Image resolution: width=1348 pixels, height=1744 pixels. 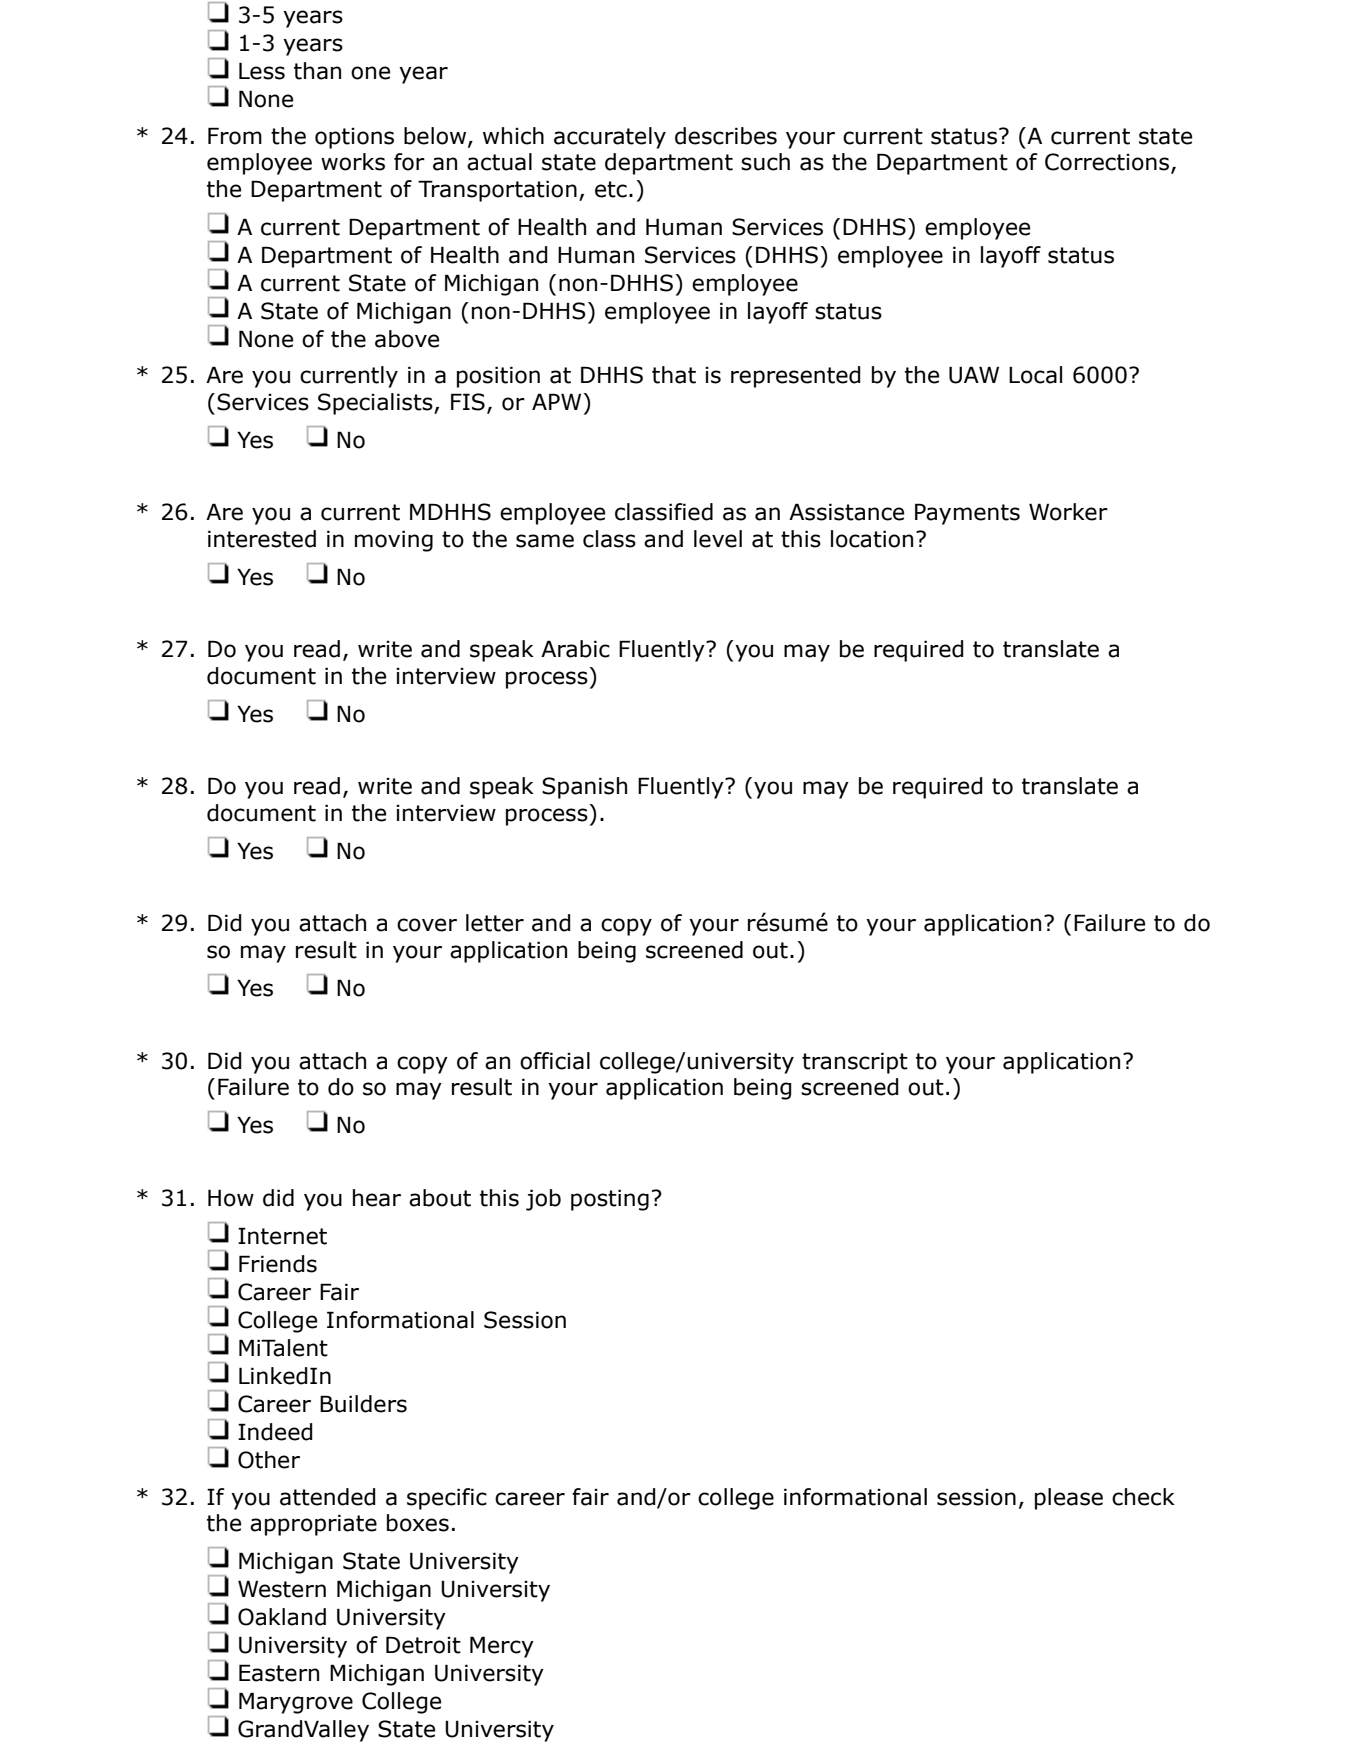 I want to click on Corrections, so click(x=1107, y=162).
